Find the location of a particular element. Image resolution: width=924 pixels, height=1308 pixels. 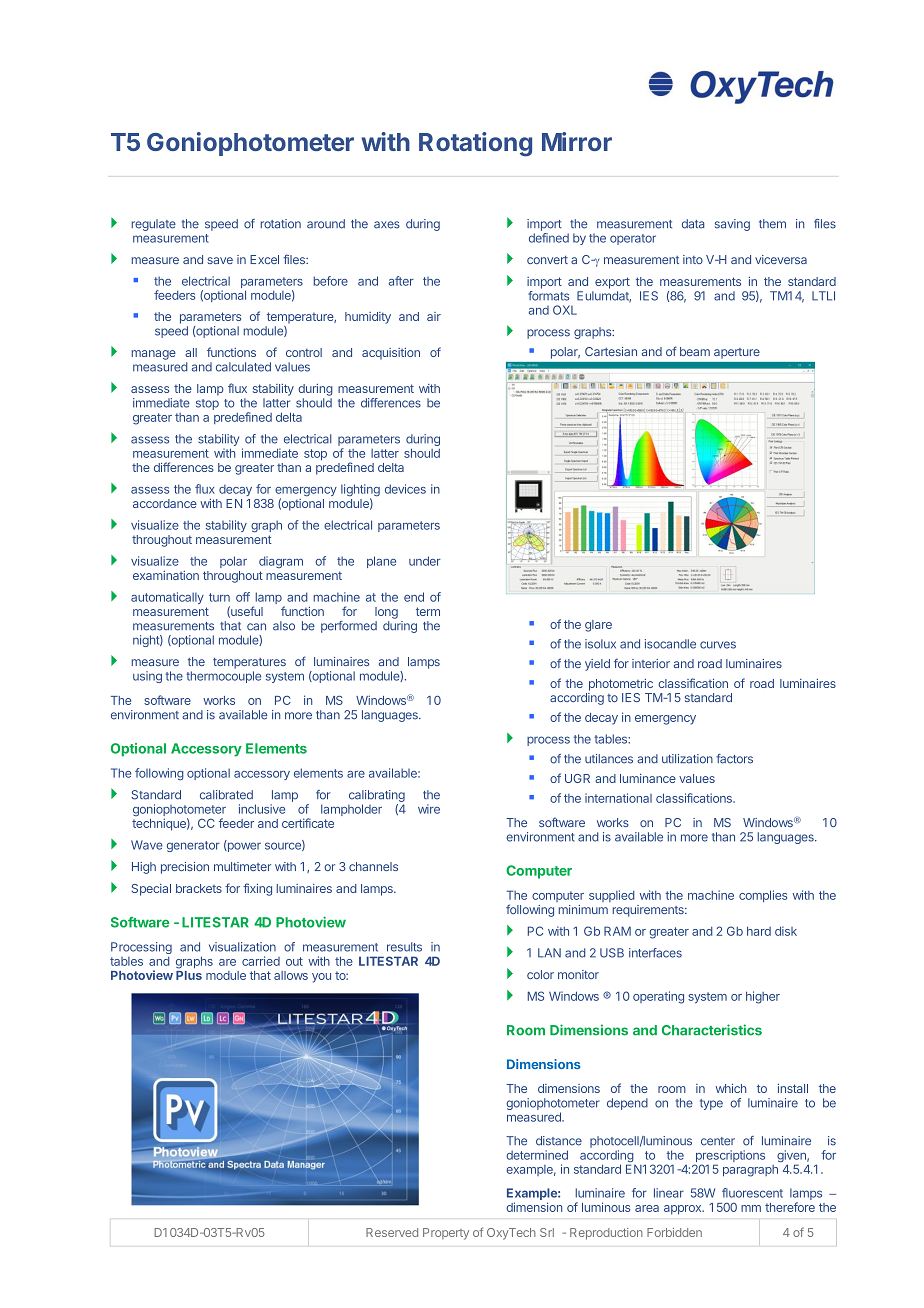

Reserved is located at coordinates (392, 1232).
